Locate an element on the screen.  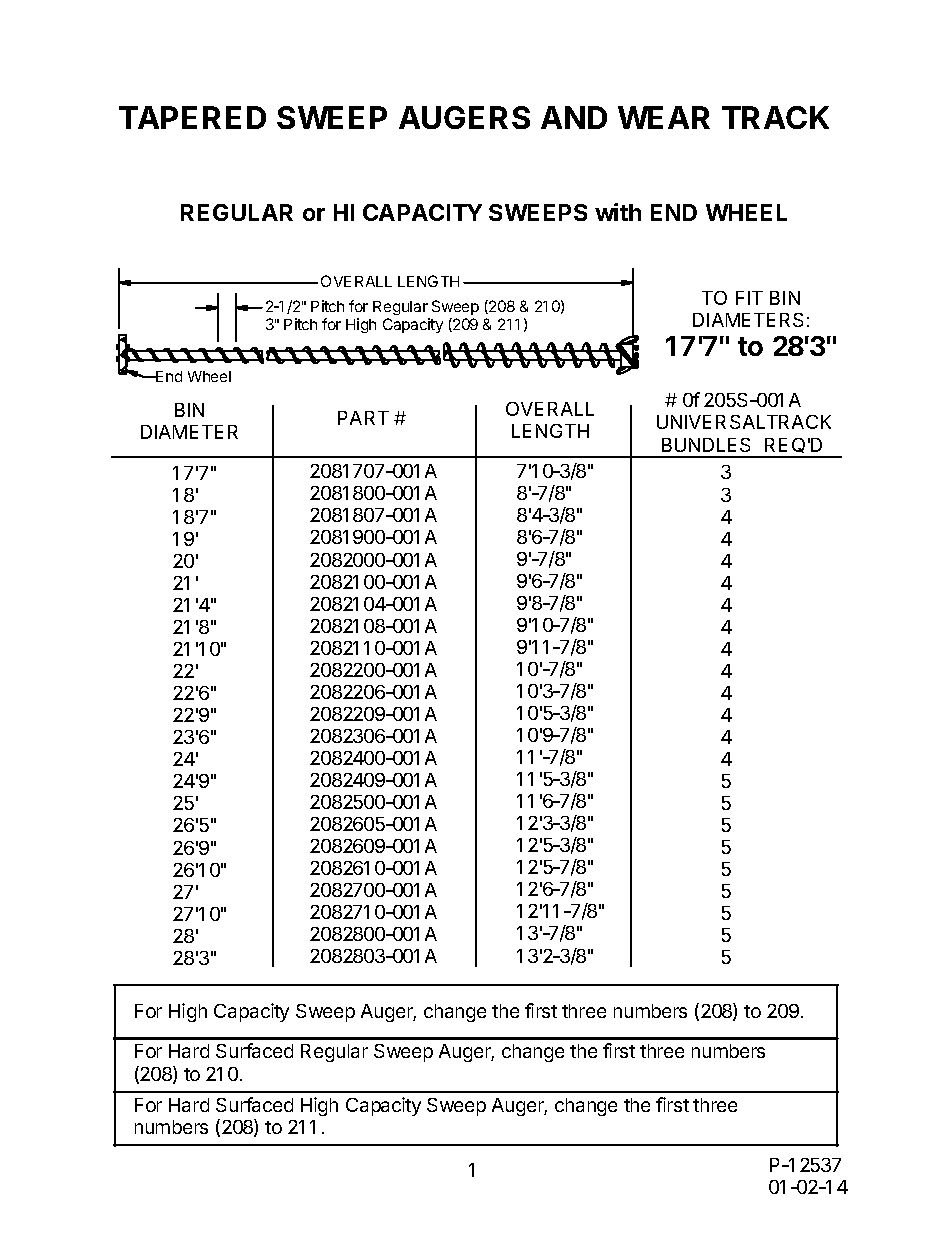
AND is located at coordinates (574, 117).
